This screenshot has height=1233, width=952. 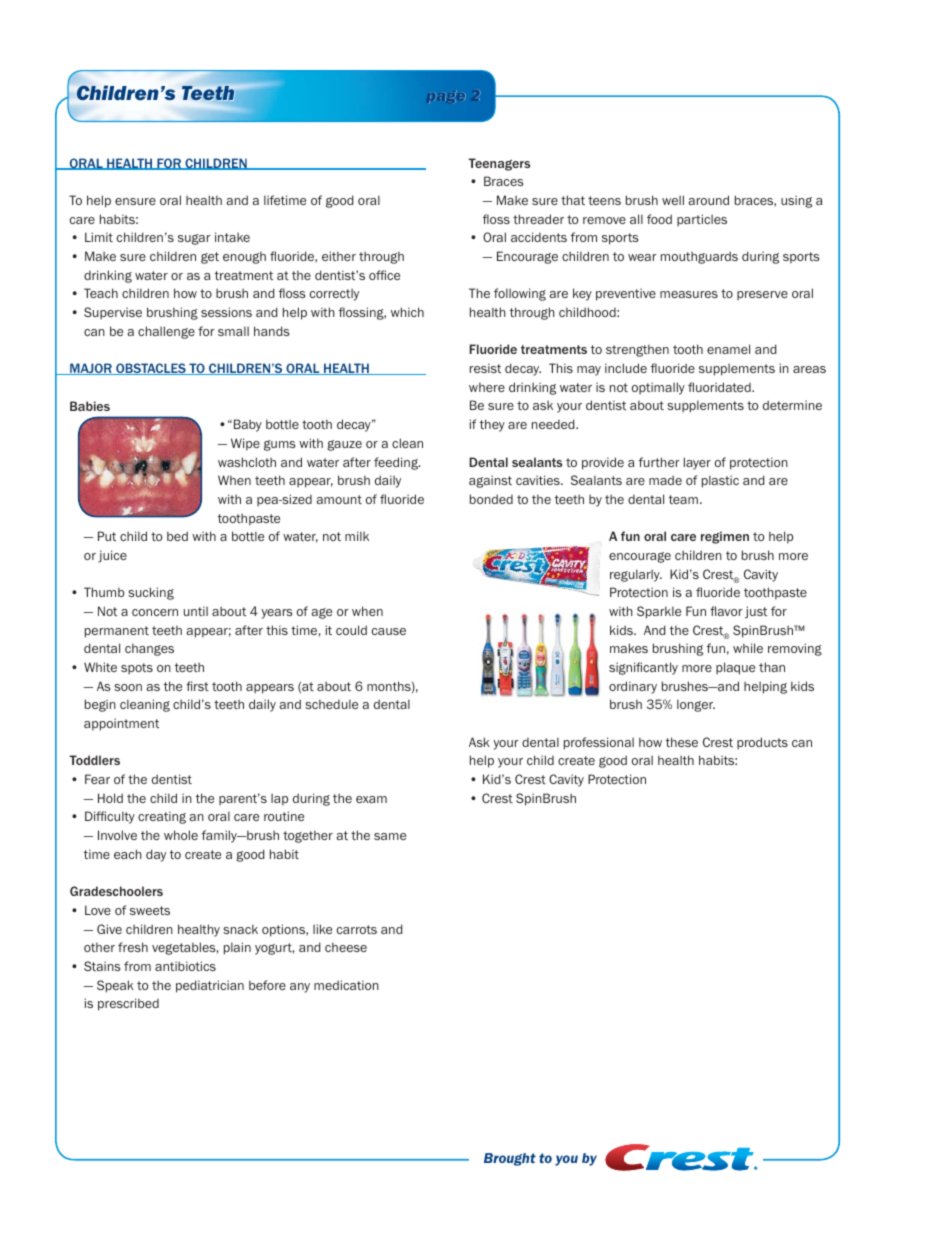 I want to click on same, so click(x=390, y=836).
